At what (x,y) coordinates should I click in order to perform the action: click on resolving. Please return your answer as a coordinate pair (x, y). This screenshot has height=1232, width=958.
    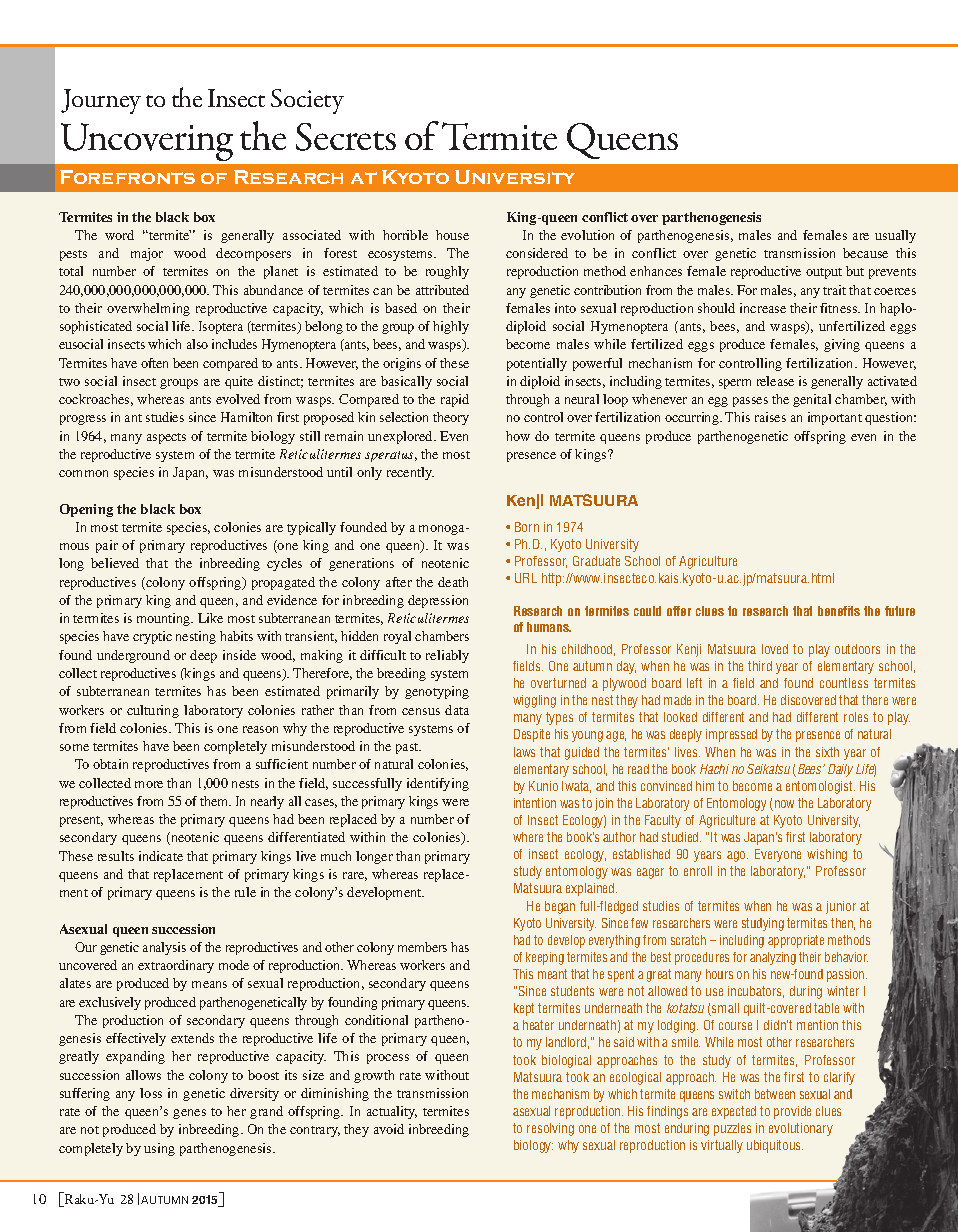
    Looking at the image, I should click on (550, 1129).
